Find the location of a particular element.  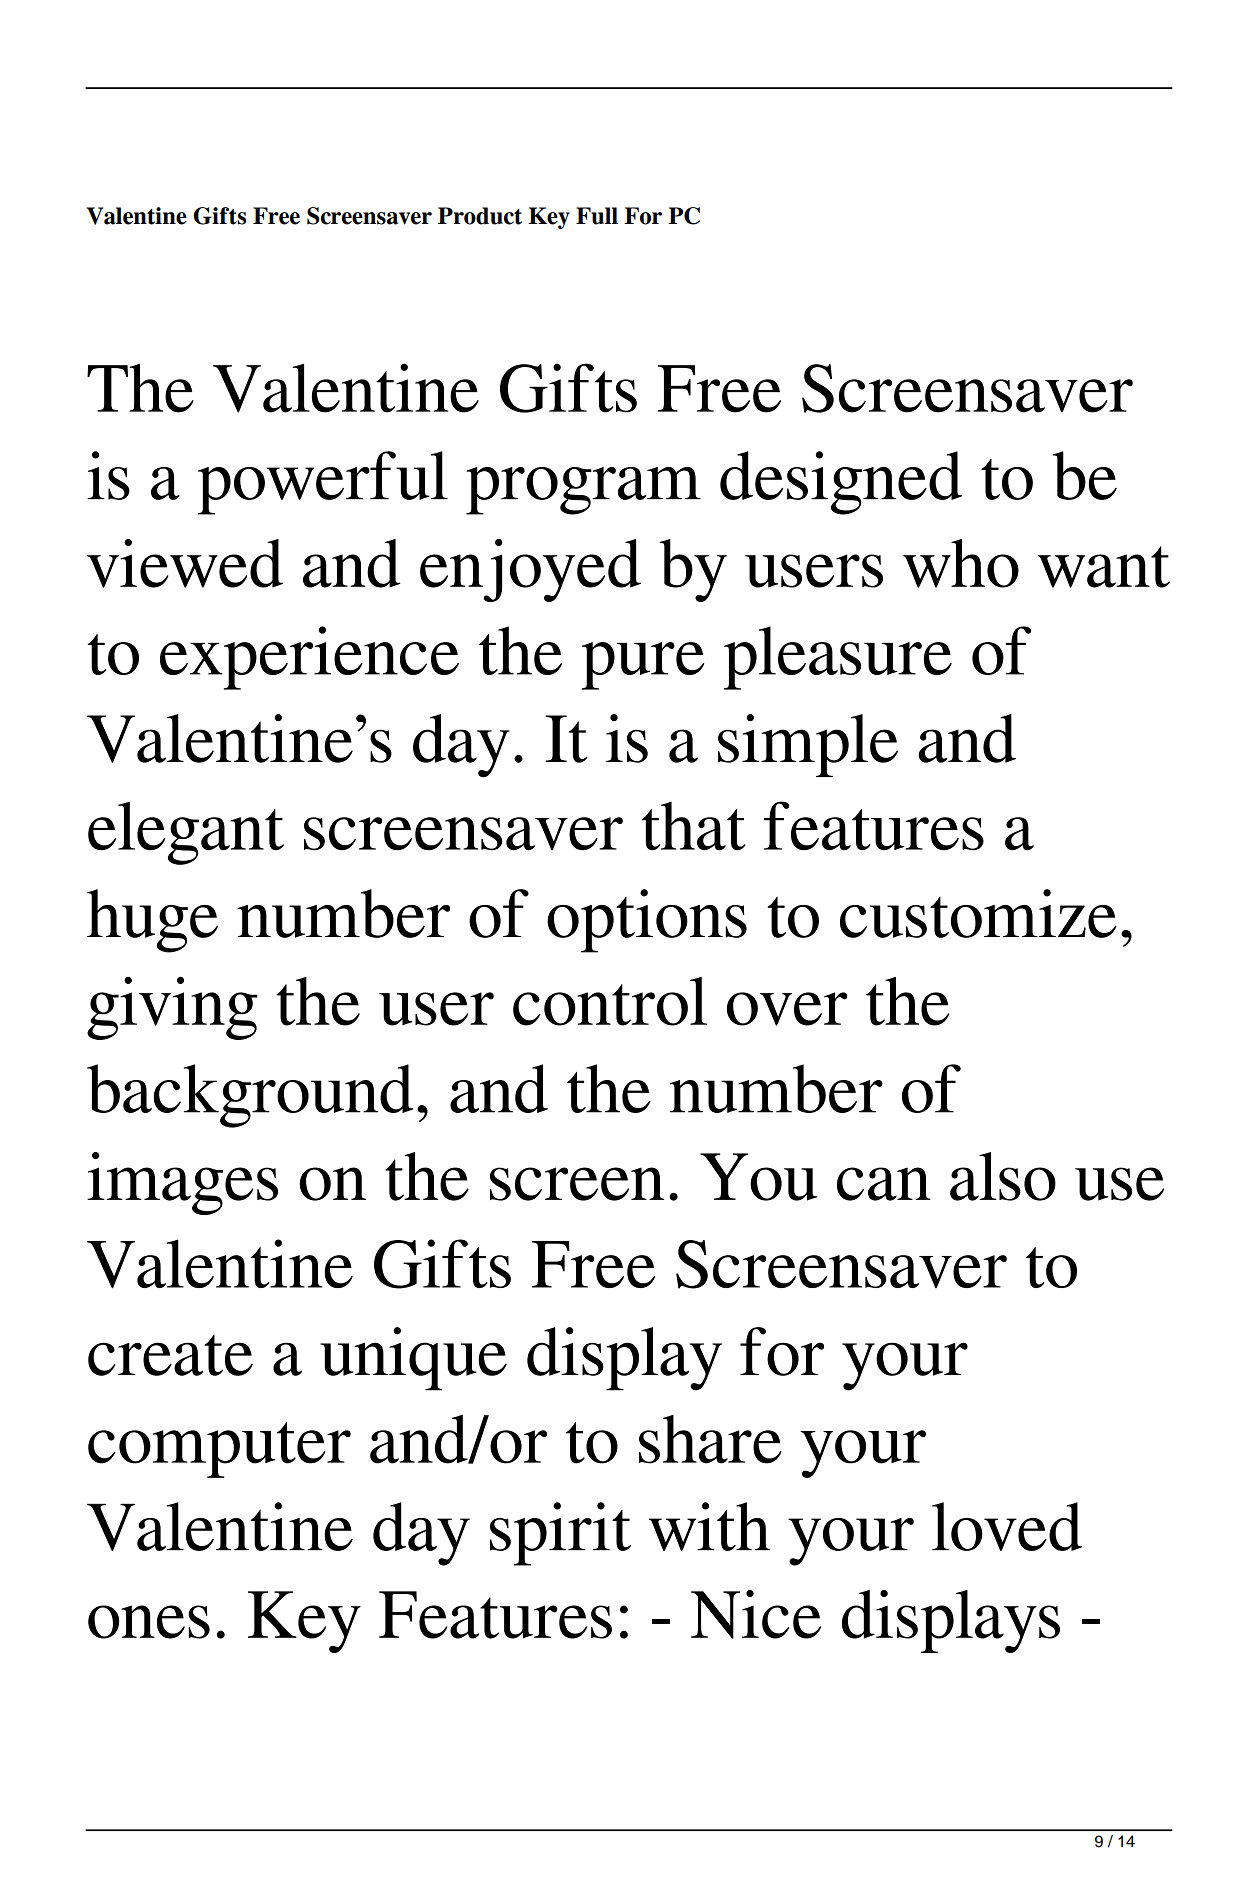

pleasure is located at coordinates (838, 658).
